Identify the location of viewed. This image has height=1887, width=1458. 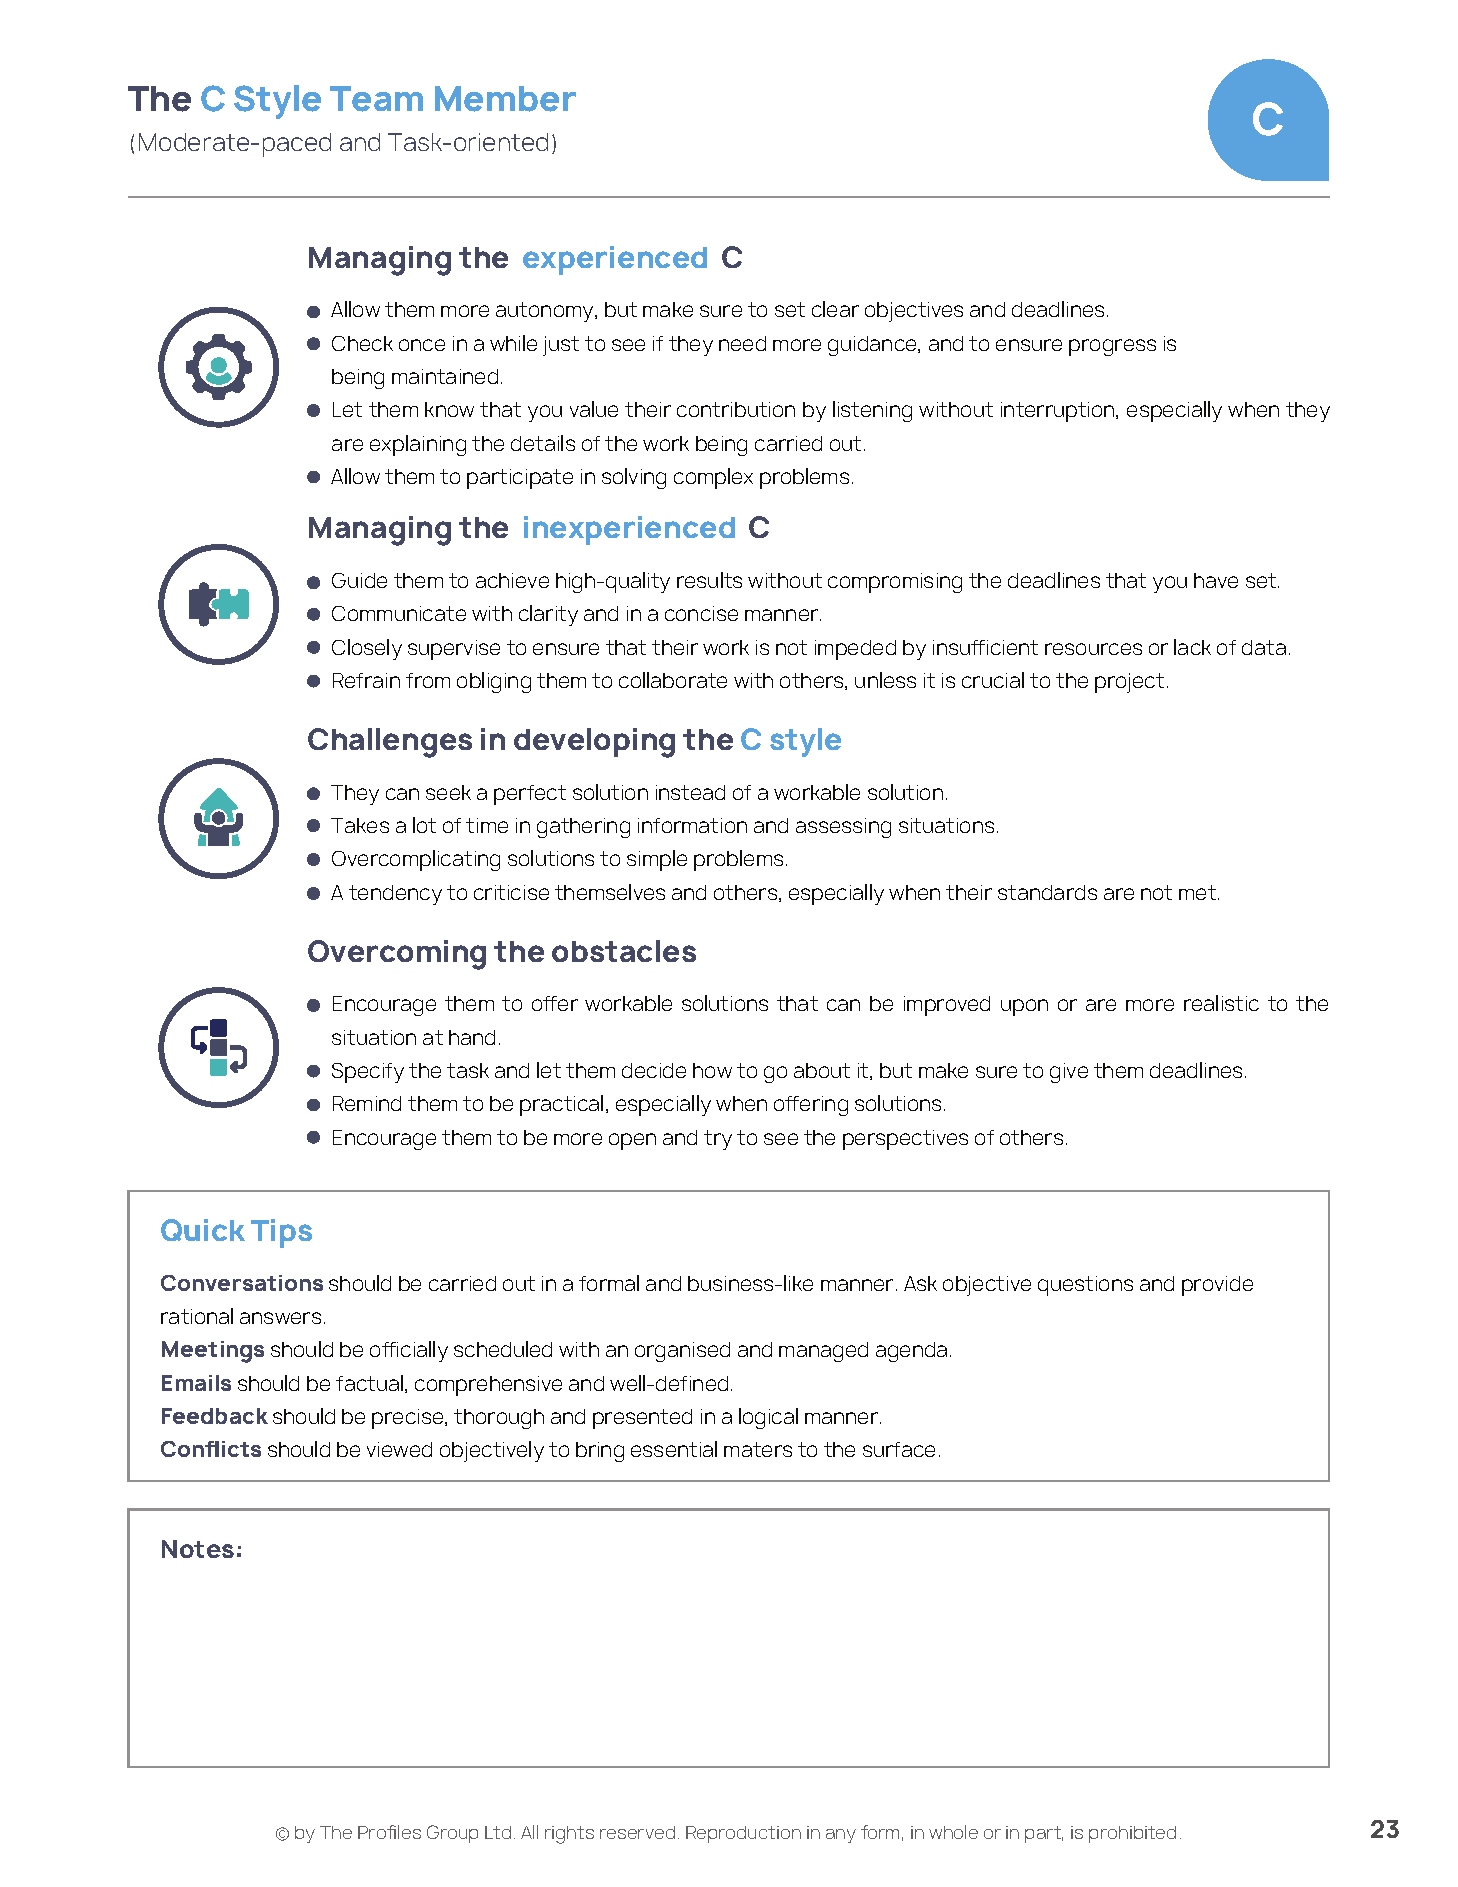
(399, 1449).
